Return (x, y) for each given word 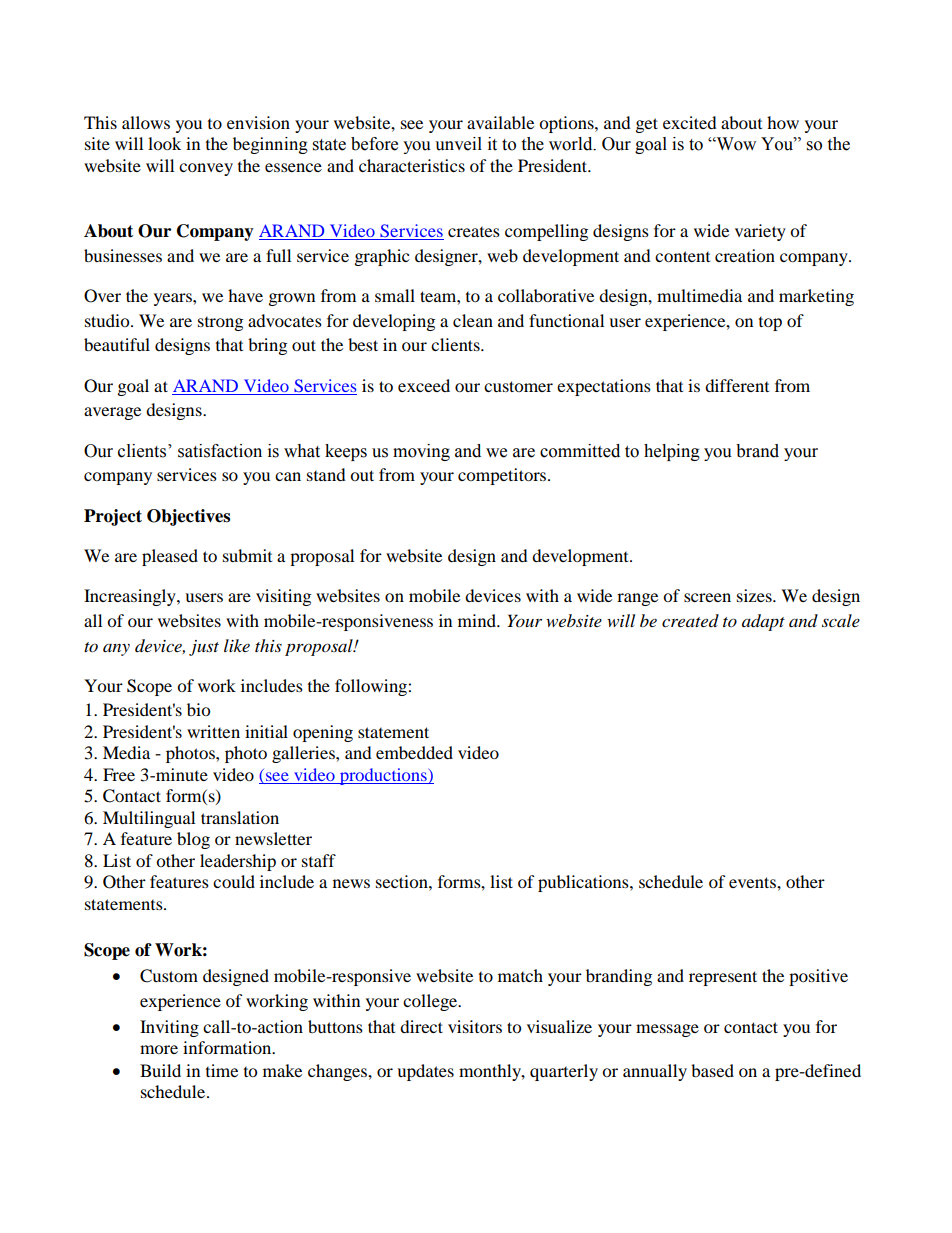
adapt (763, 622)
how (783, 122)
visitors (475, 1026)
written (213, 731)
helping (672, 452)
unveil (458, 144)
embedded (414, 752)
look (164, 143)
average (112, 413)
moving (421, 452)
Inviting (169, 1028)
